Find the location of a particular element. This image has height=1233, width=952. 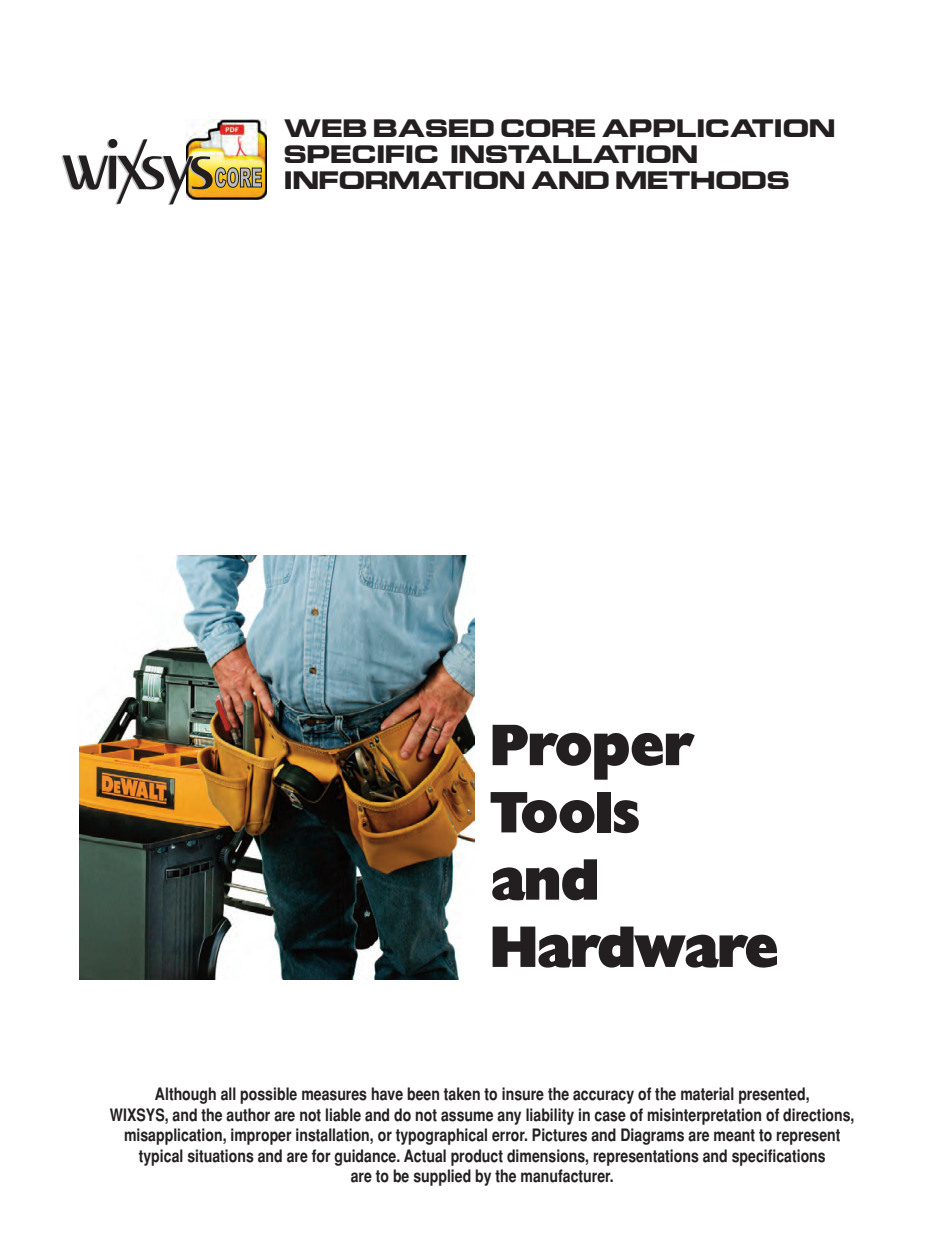

material is located at coordinates (707, 1094).
